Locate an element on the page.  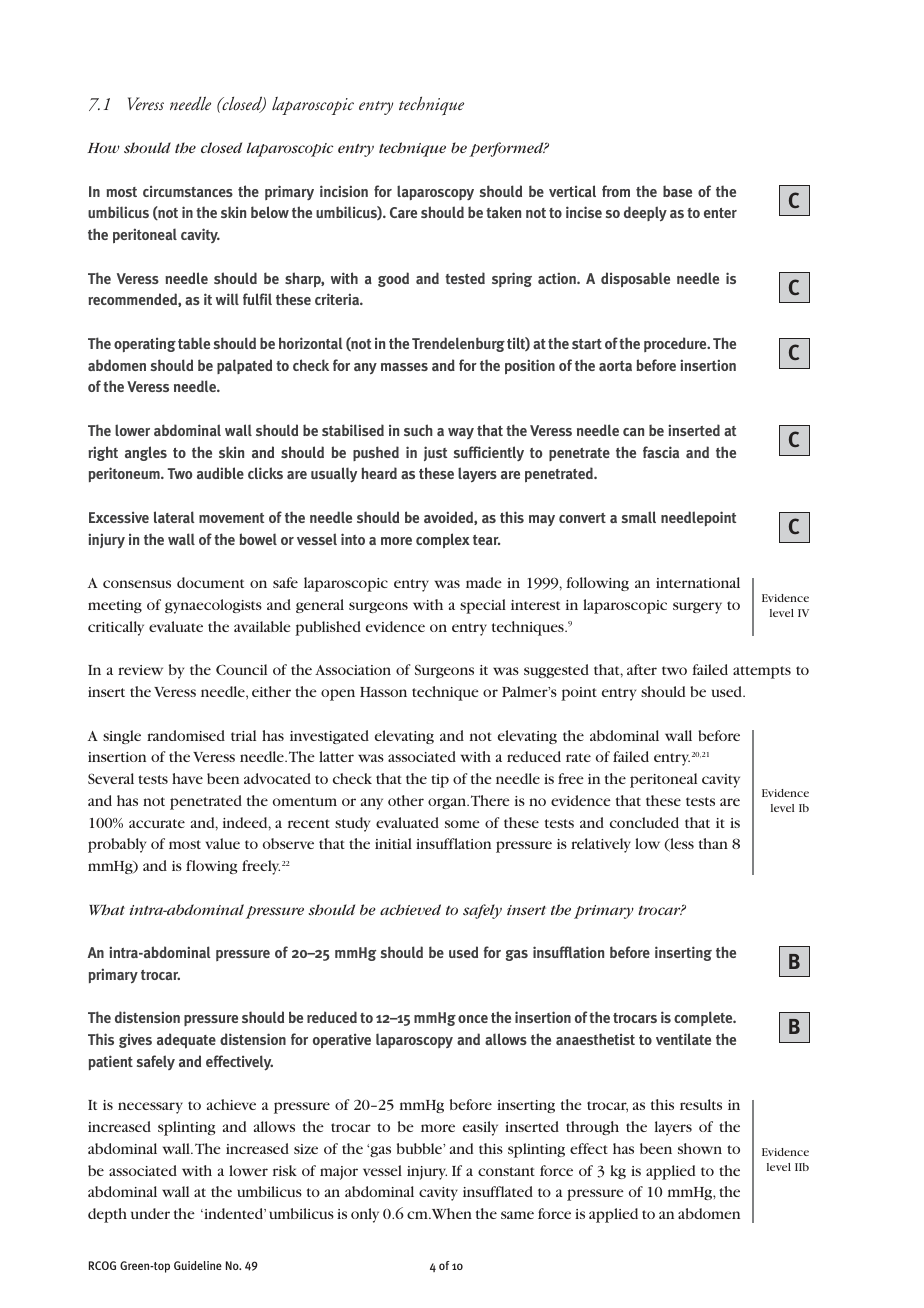
shown is located at coordinates (700, 1148).
